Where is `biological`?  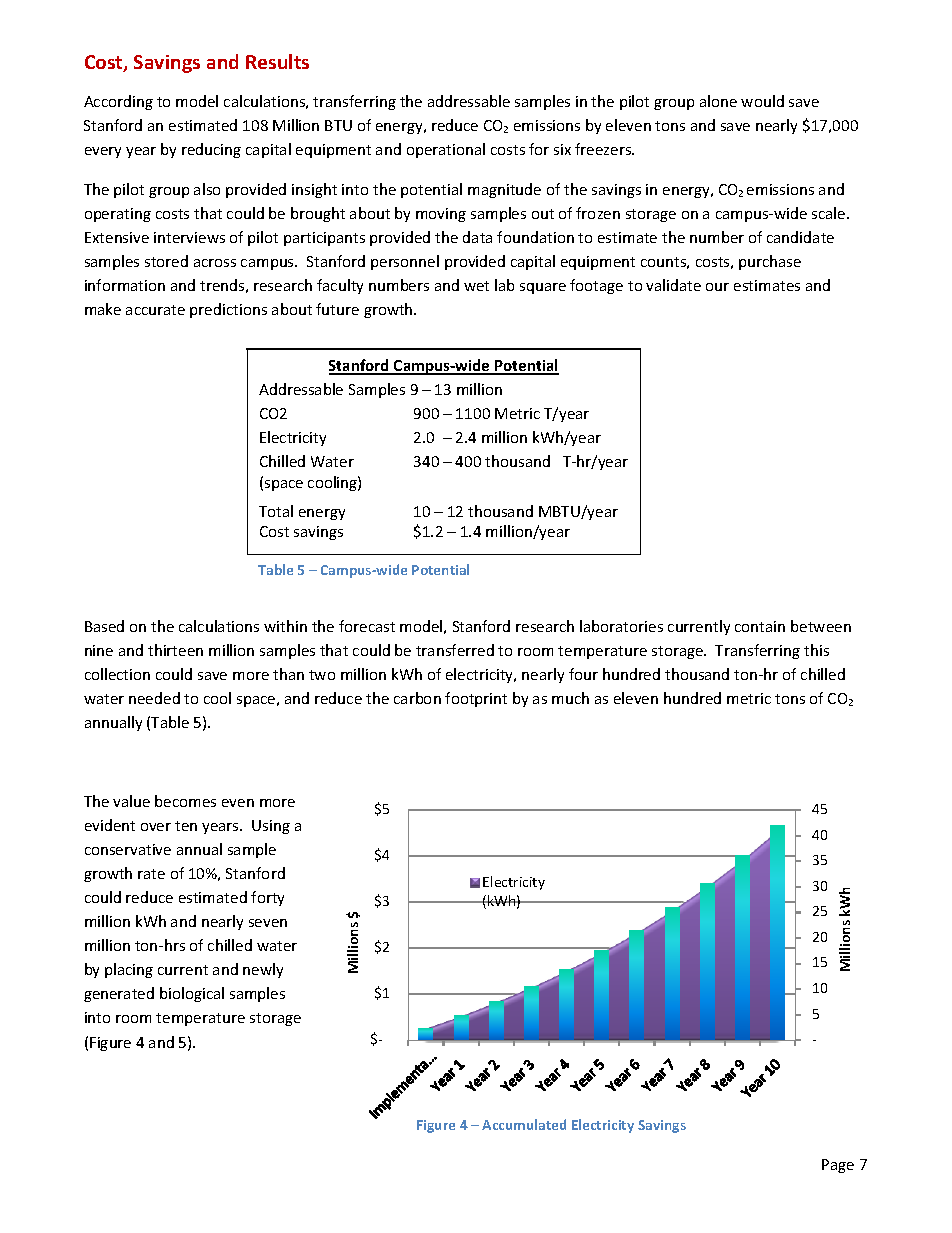
biological is located at coordinates (192, 994).
